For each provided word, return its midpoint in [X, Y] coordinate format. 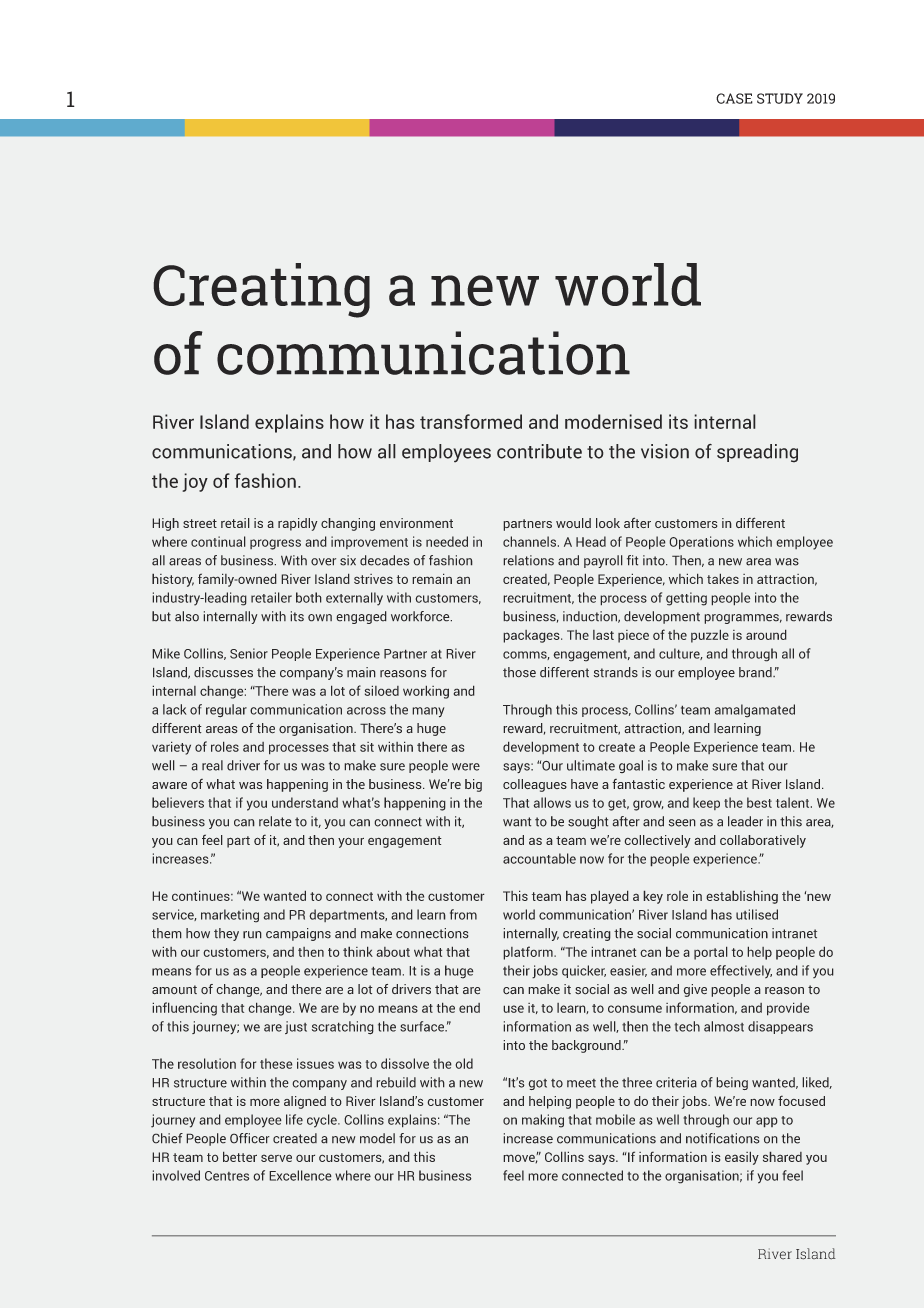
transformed [471, 421]
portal [711, 953]
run [252, 935]
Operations [701, 543]
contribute [539, 451]
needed [447, 541]
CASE [734, 98]
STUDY [780, 98]
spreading [757, 453]
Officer [250, 1138]
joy [195, 482]
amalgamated [754, 711]
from [463, 914]
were [466, 767]
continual [218, 541]
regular [226, 711]
